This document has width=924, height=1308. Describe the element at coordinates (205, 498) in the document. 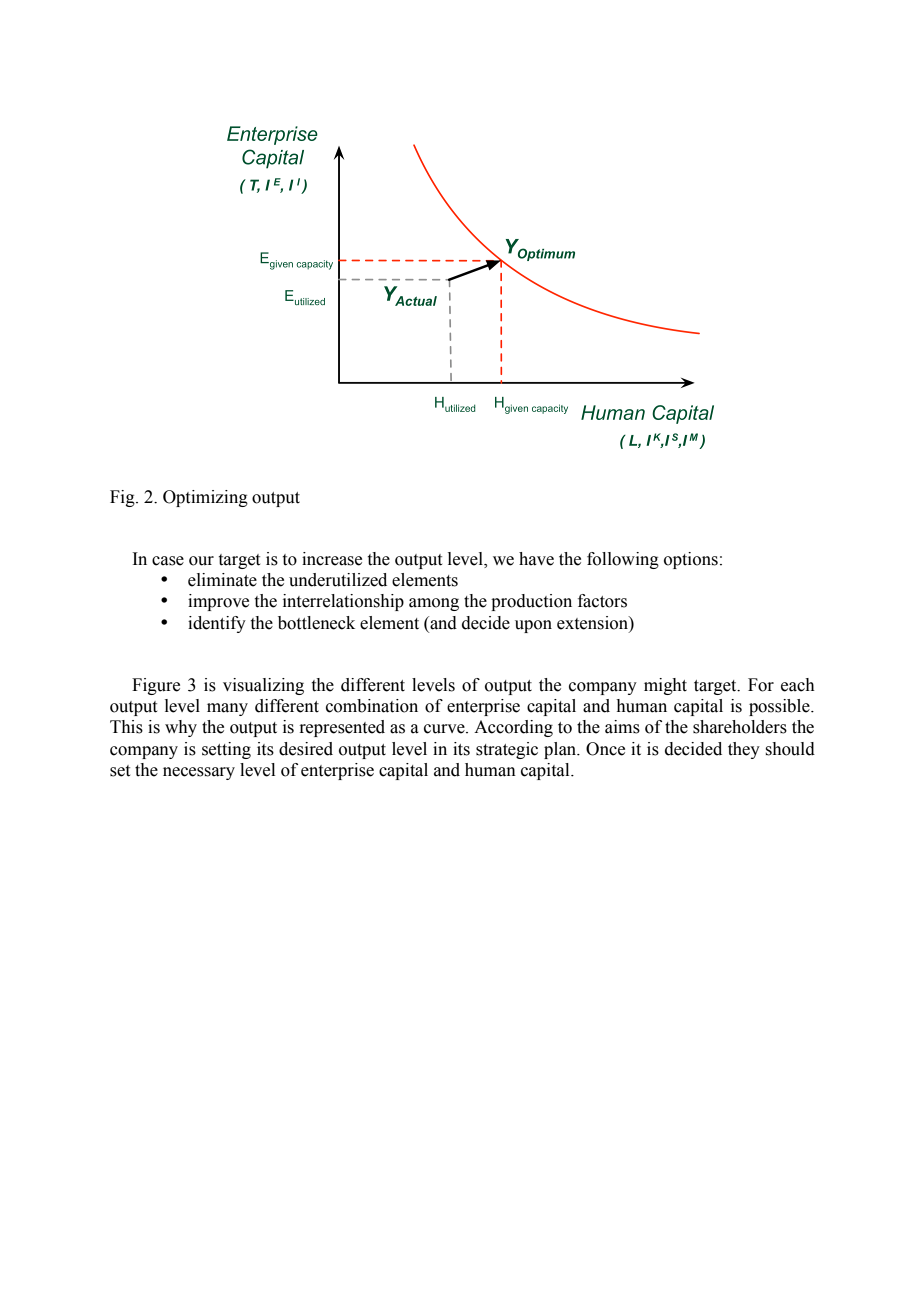

I see `Optimizing` at that location.
